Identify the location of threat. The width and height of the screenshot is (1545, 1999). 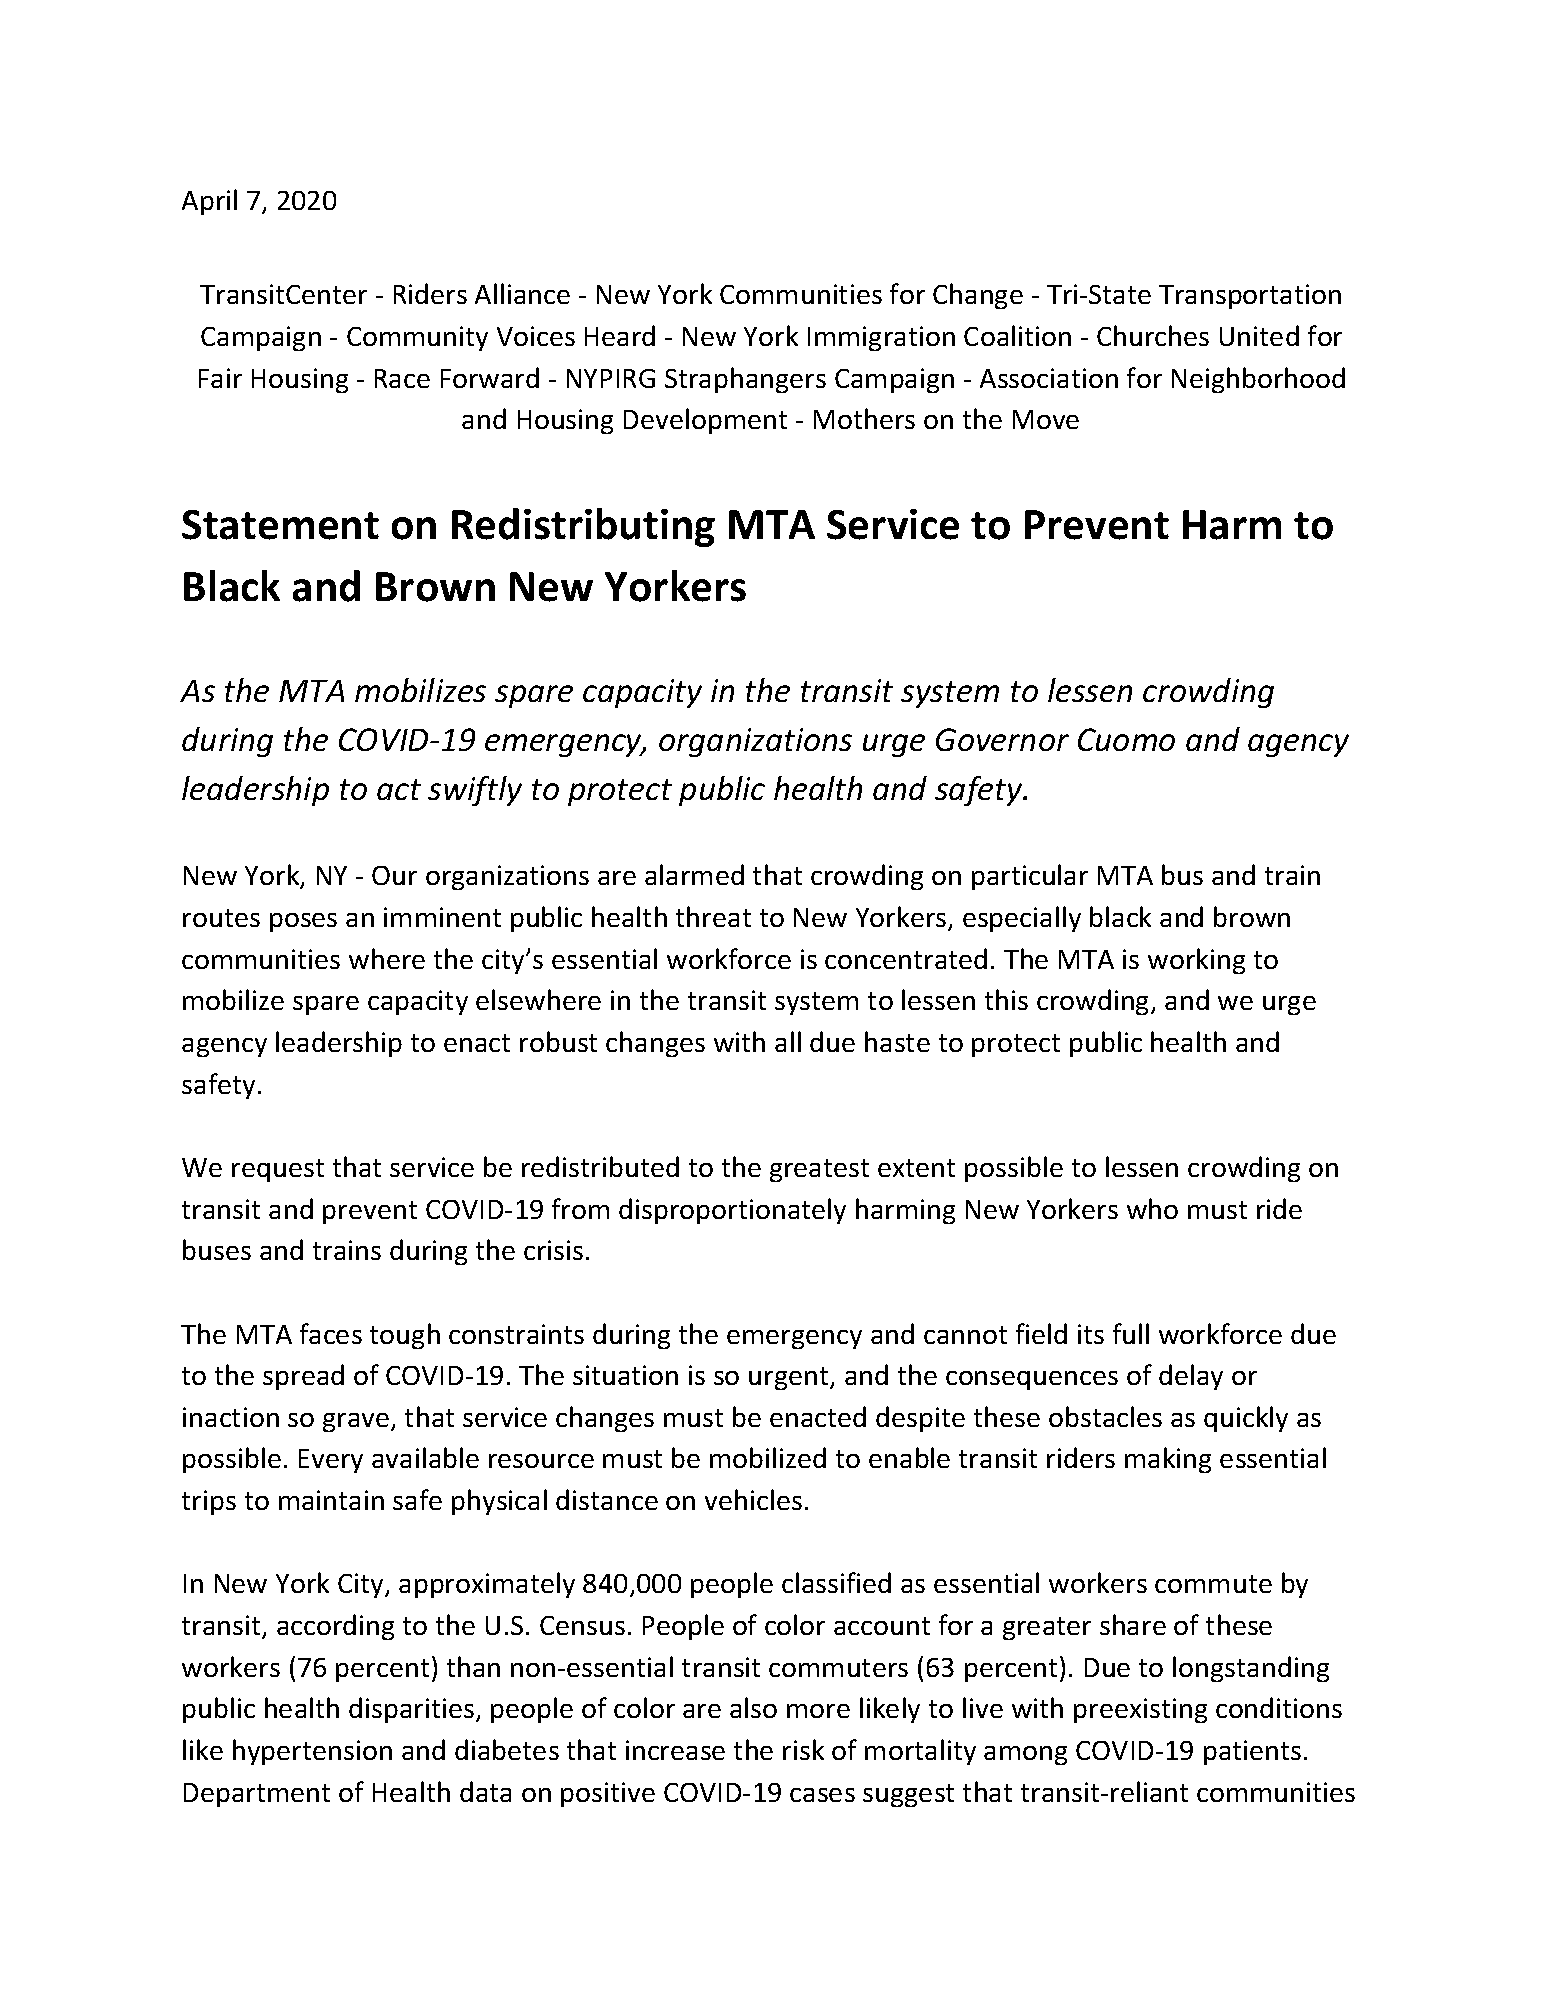
(713, 916).
